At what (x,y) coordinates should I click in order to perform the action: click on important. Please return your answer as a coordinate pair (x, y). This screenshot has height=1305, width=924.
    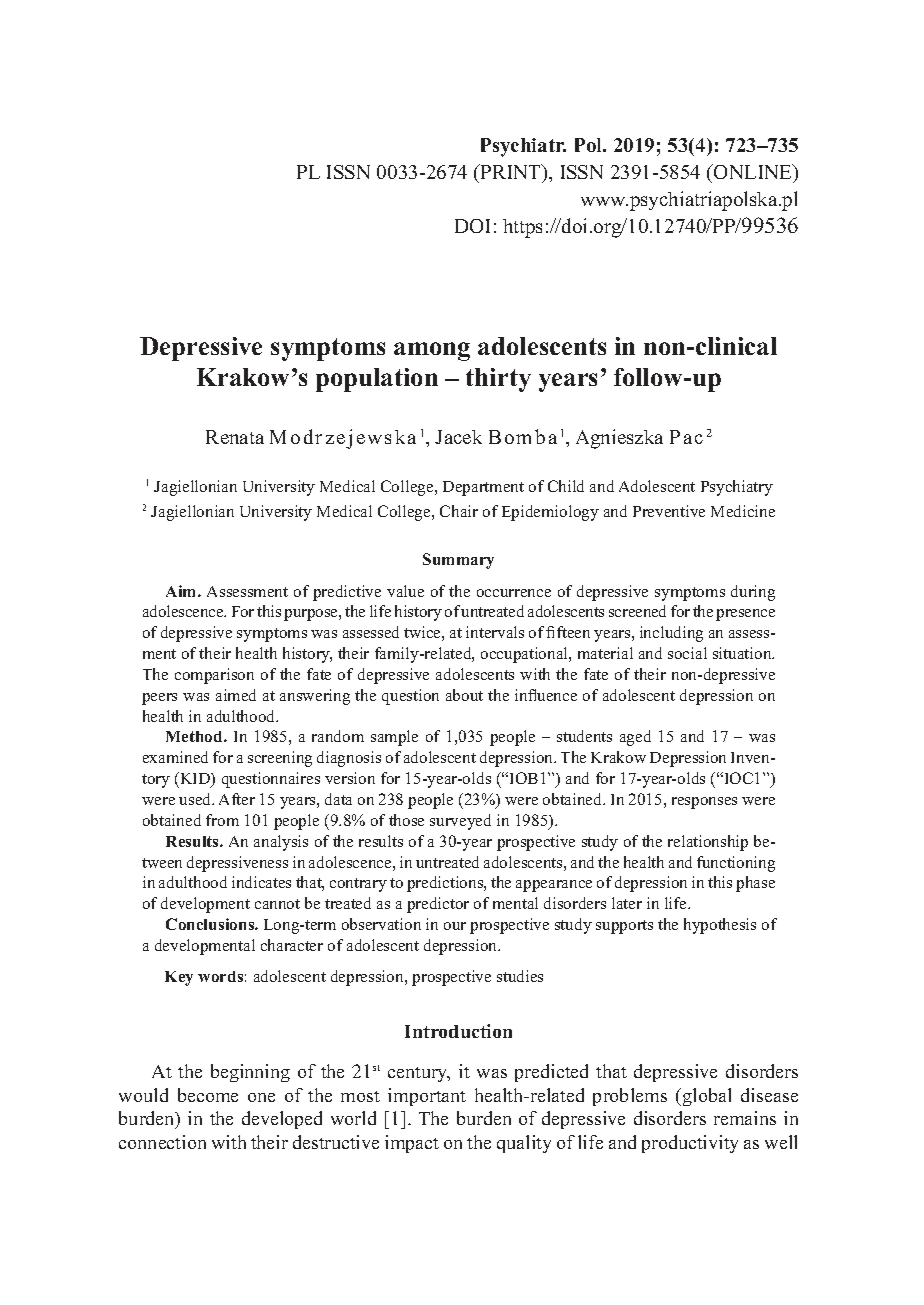
    Looking at the image, I should click on (427, 1097).
